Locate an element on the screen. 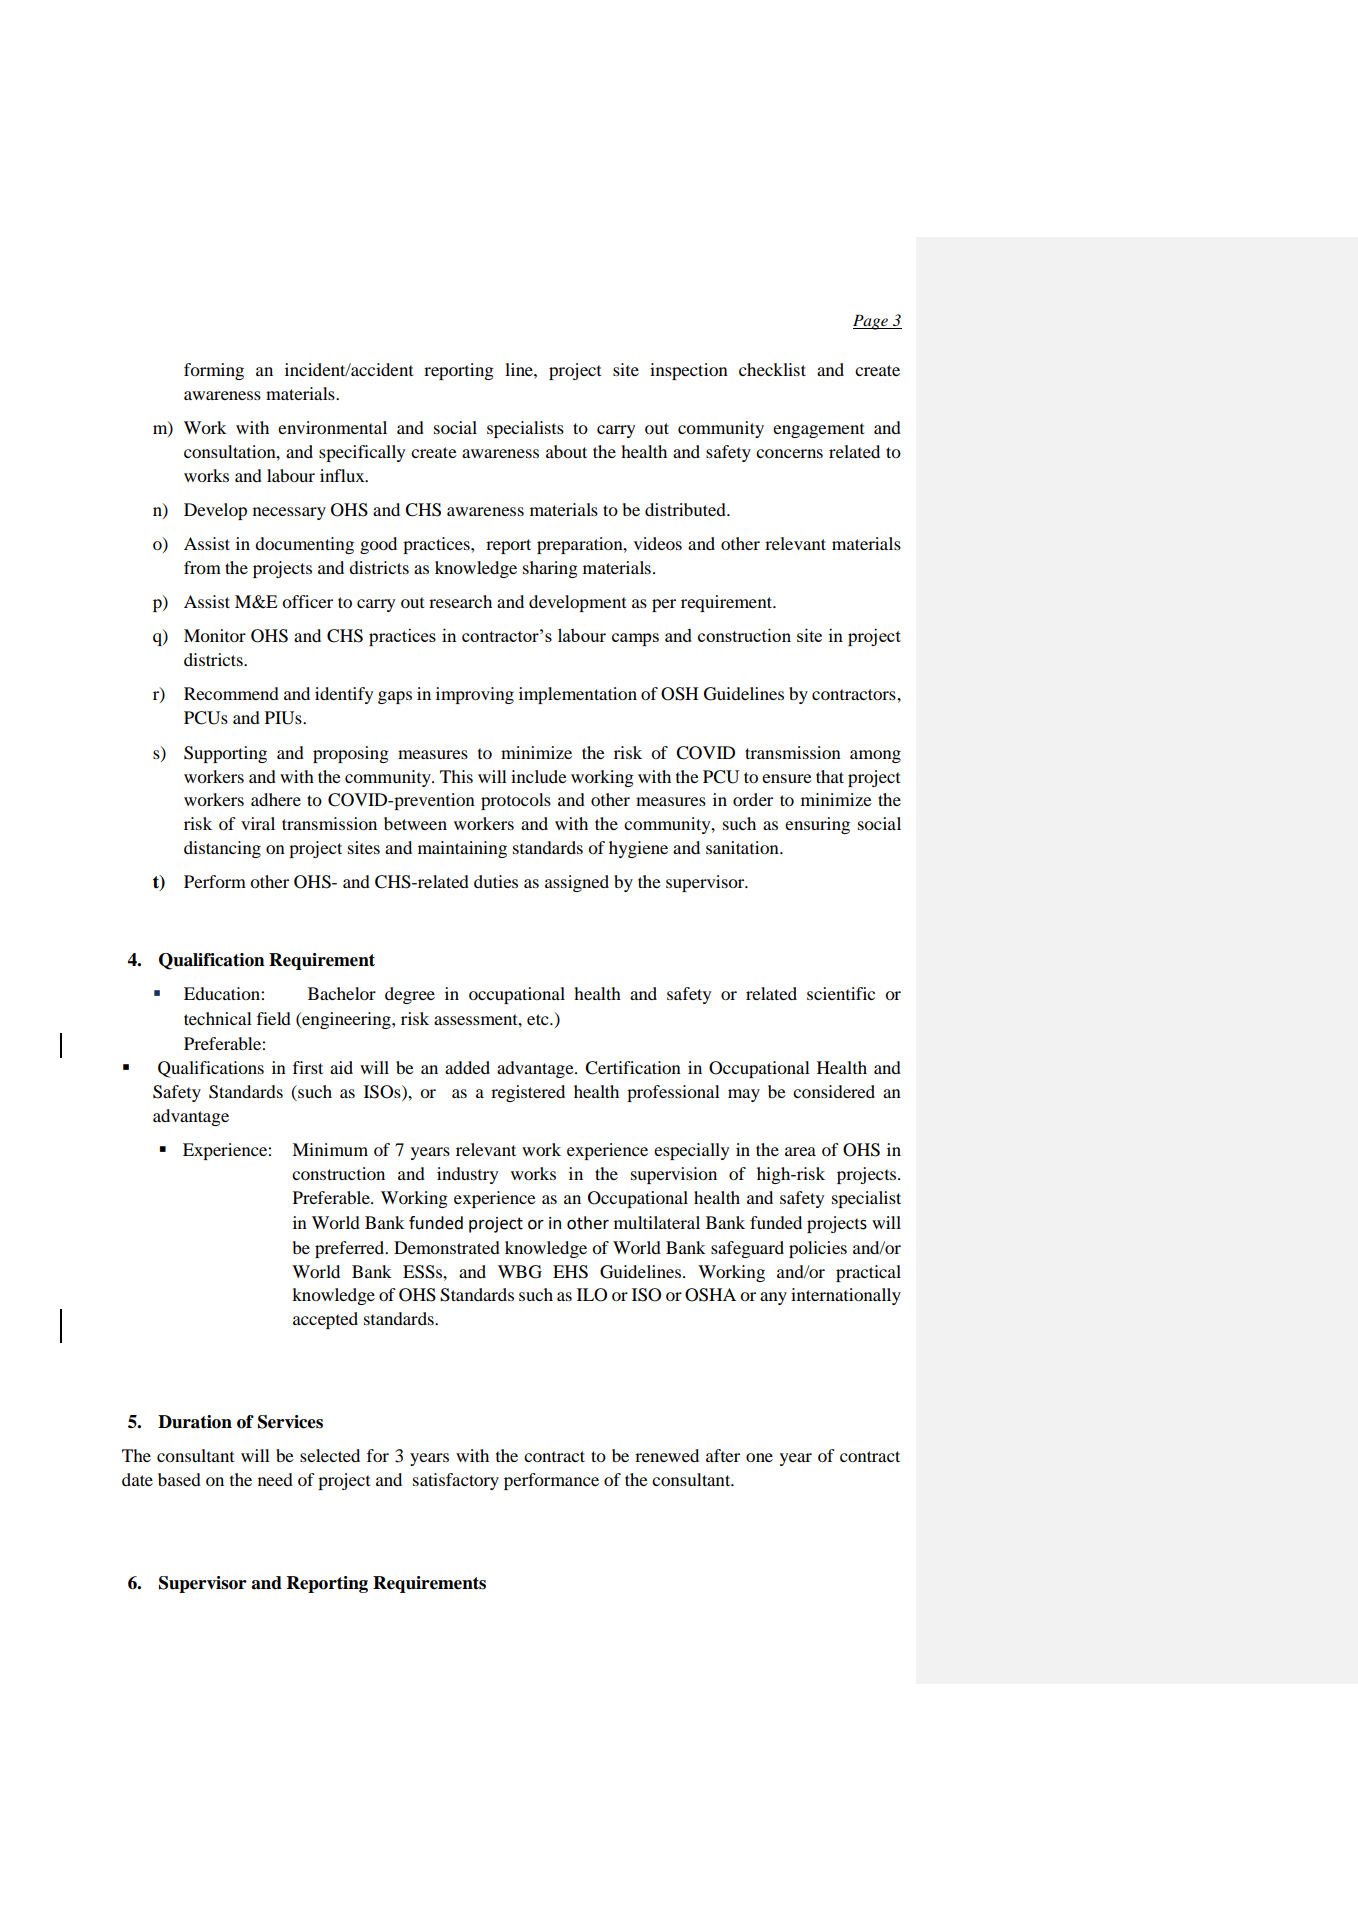 The width and height of the screenshot is (1358, 1920). Minimum is located at coordinates (330, 1149).
